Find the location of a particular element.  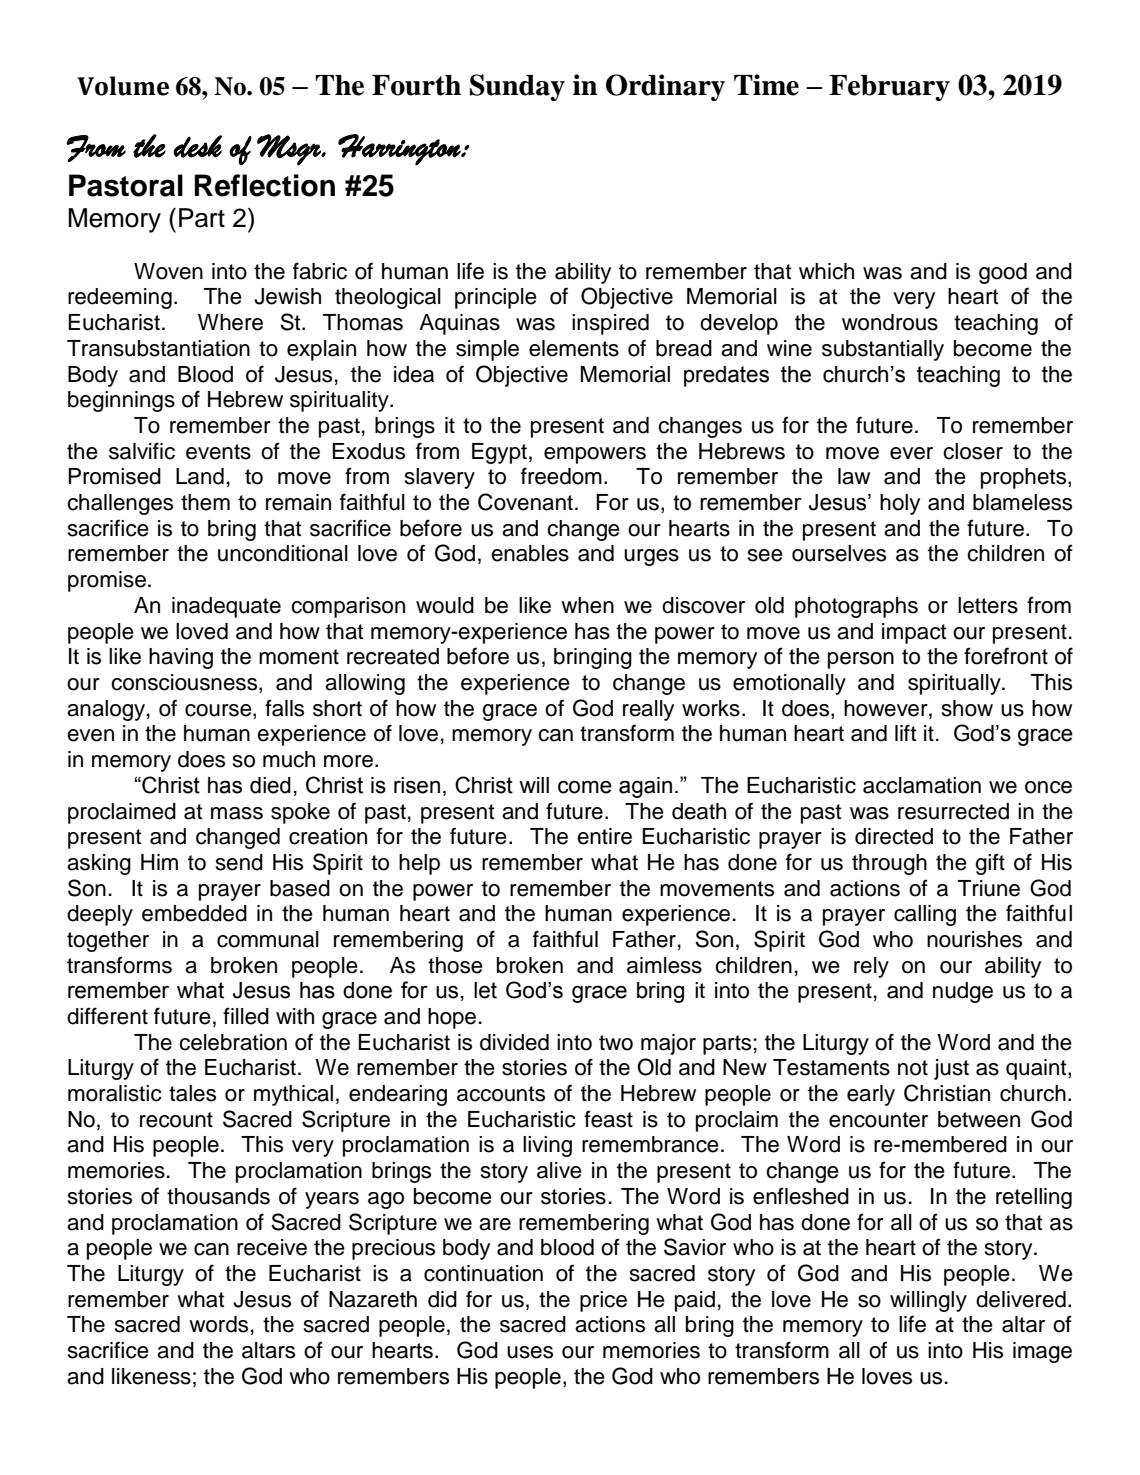

really is located at coordinates (648, 710).
